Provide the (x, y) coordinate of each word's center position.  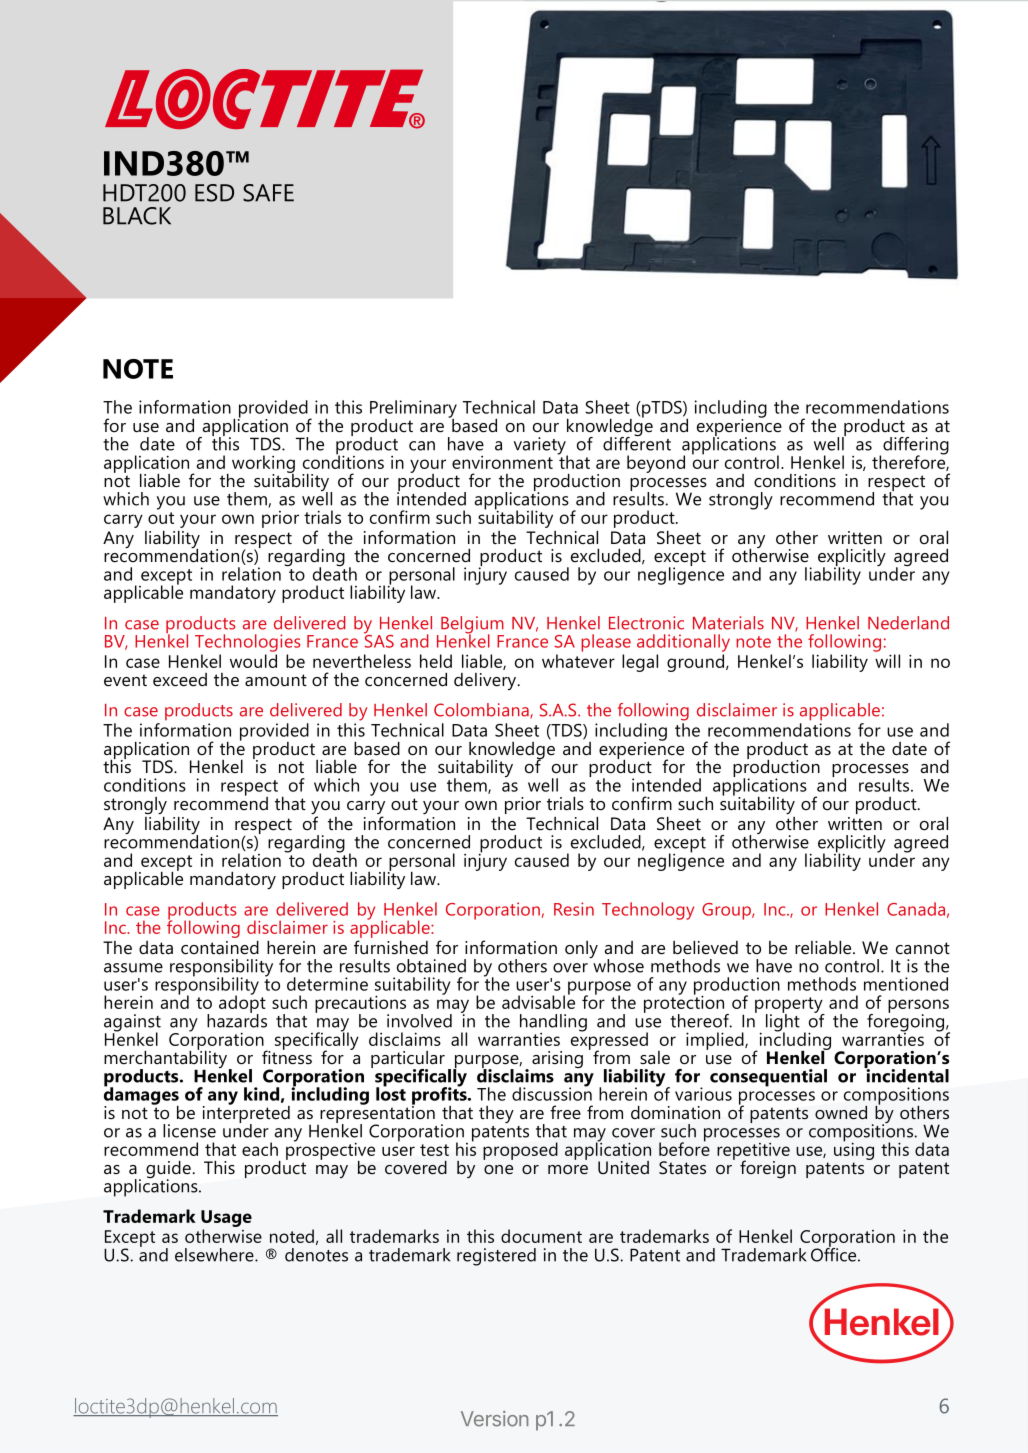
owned (841, 1112)
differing (916, 447)
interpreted (246, 1114)
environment (502, 462)
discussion (552, 1093)
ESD (214, 193)
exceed (180, 680)
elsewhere (215, 1255)
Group (727, 911)
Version (494, 1419)
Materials (728, 623)
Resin (574, 909)
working (263, 465)
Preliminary (413, 410)
